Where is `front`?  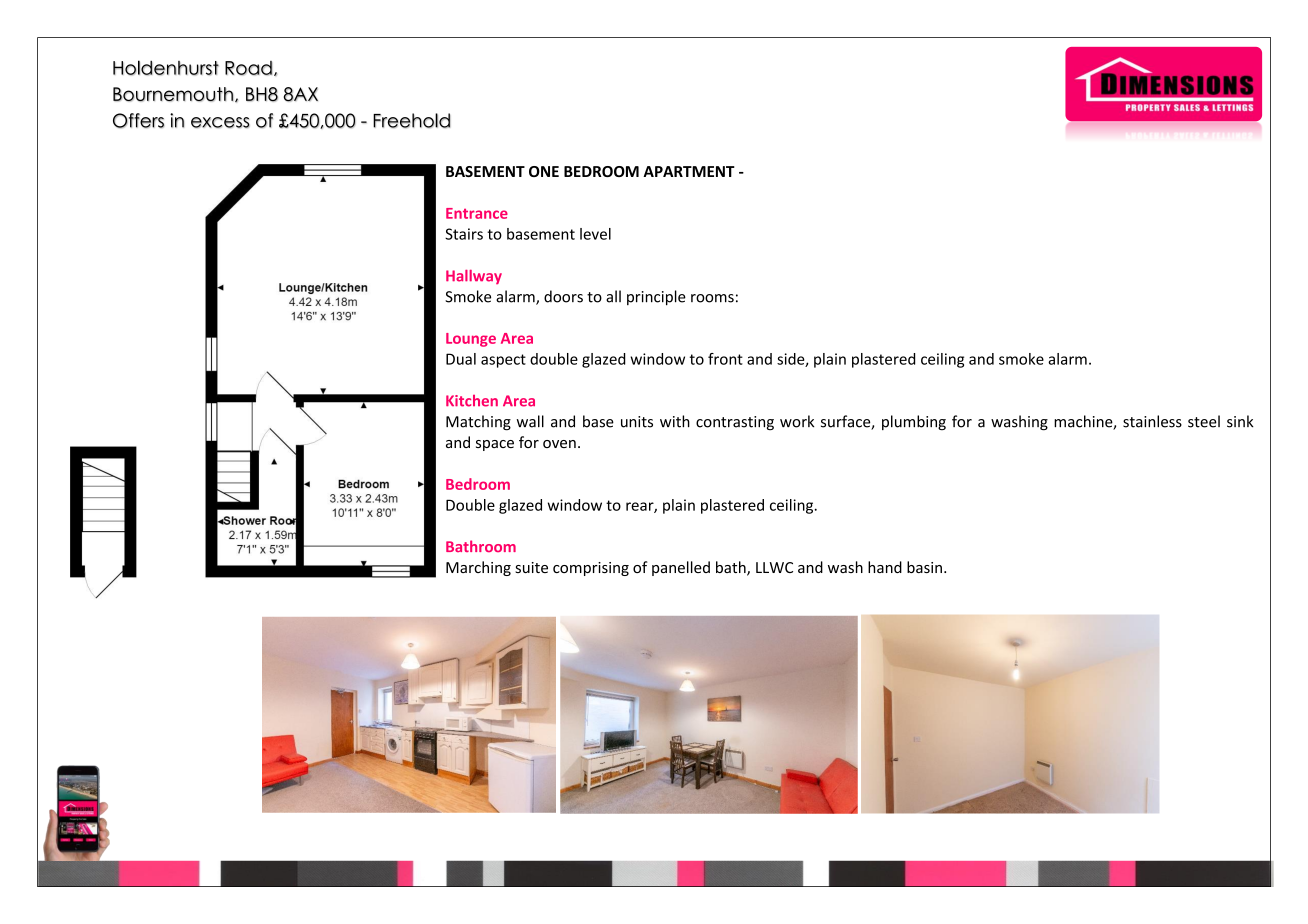
front is located at coordinates (725, 359).
